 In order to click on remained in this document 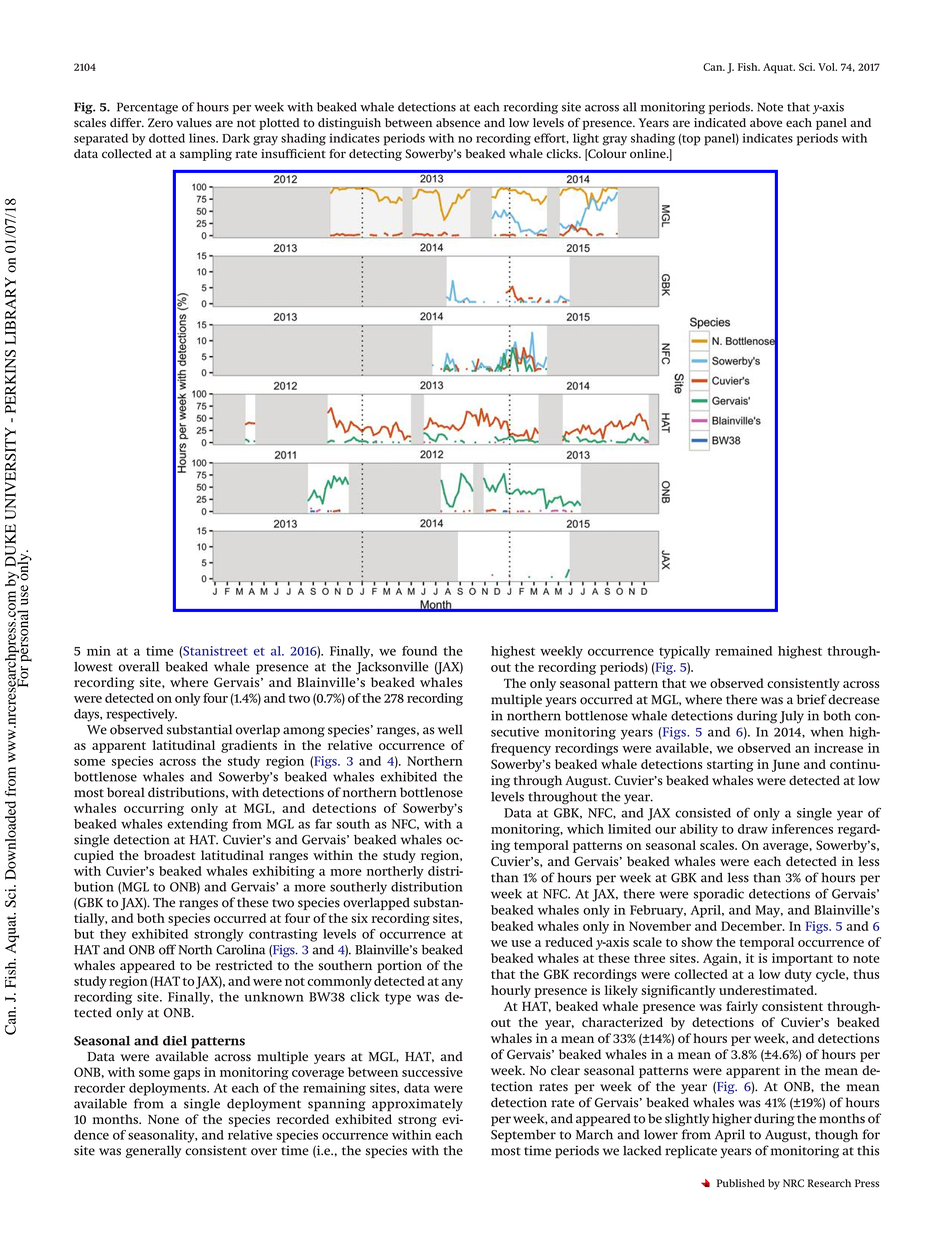, I will do `click(743, 651)`.
